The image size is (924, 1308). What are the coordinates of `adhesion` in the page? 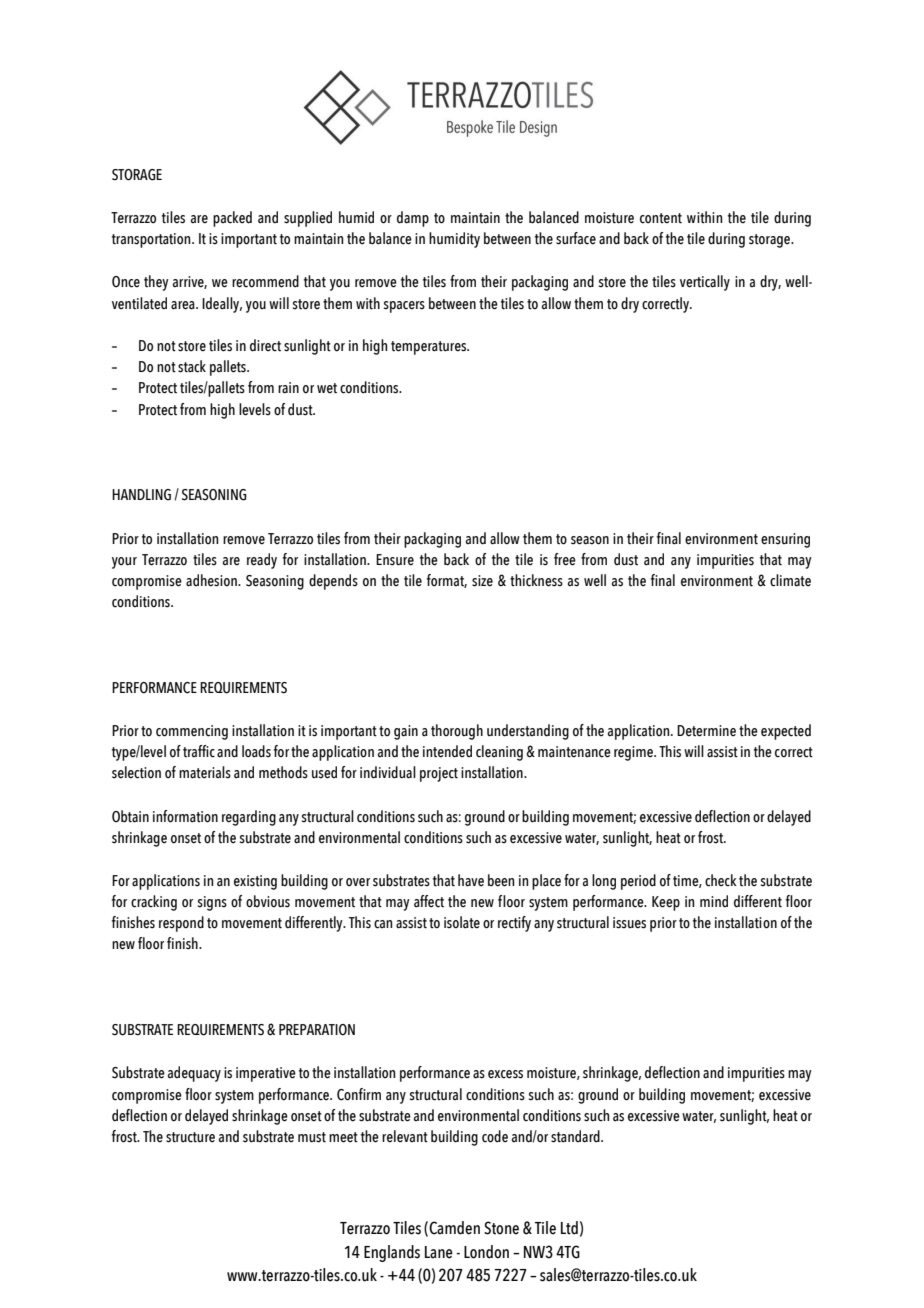 It's located at (212, 580).
